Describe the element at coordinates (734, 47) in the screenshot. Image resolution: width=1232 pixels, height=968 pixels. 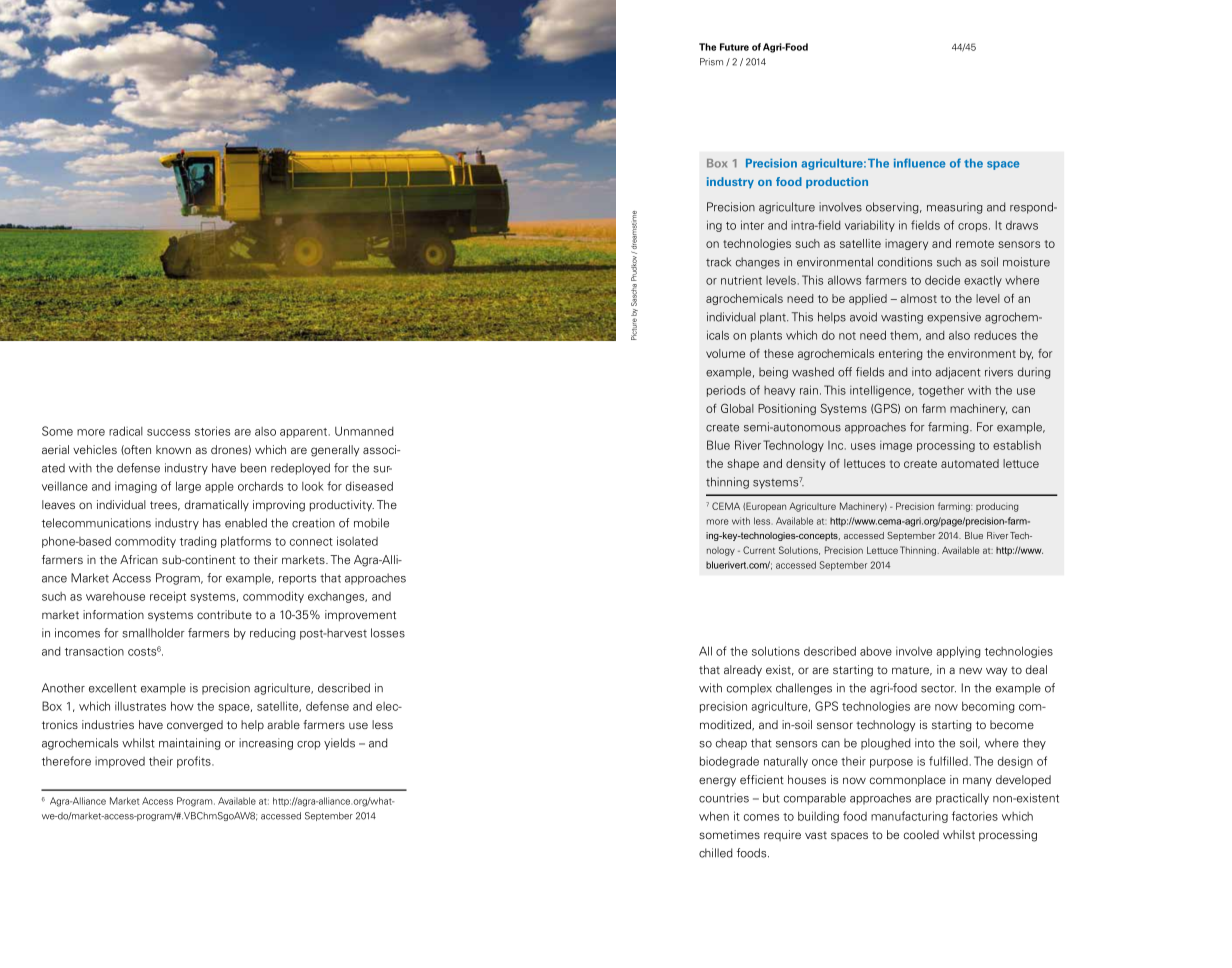
I see `Future` at that location.
